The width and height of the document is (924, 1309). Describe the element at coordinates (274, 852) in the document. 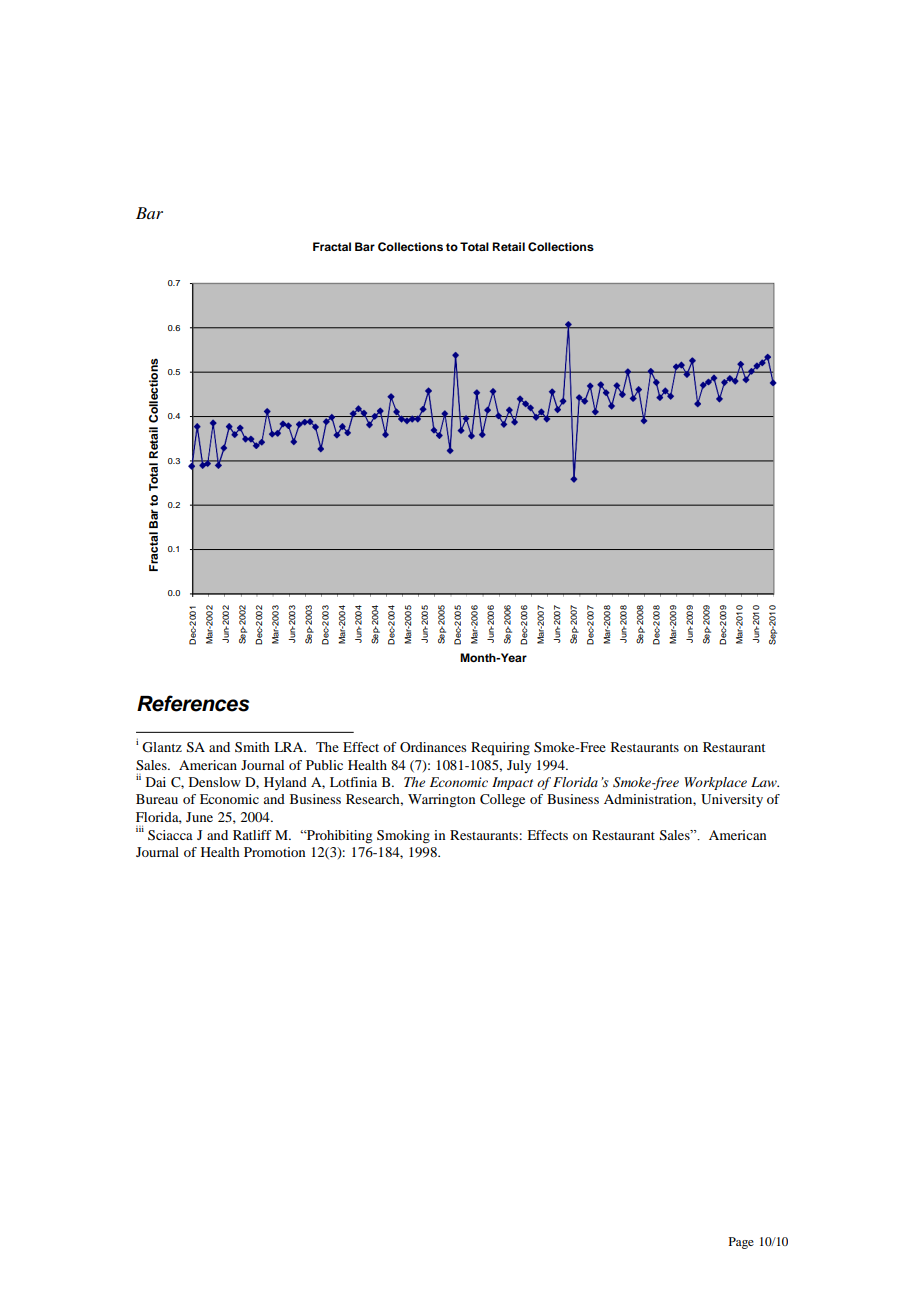

I see `Promotion` at that location.
